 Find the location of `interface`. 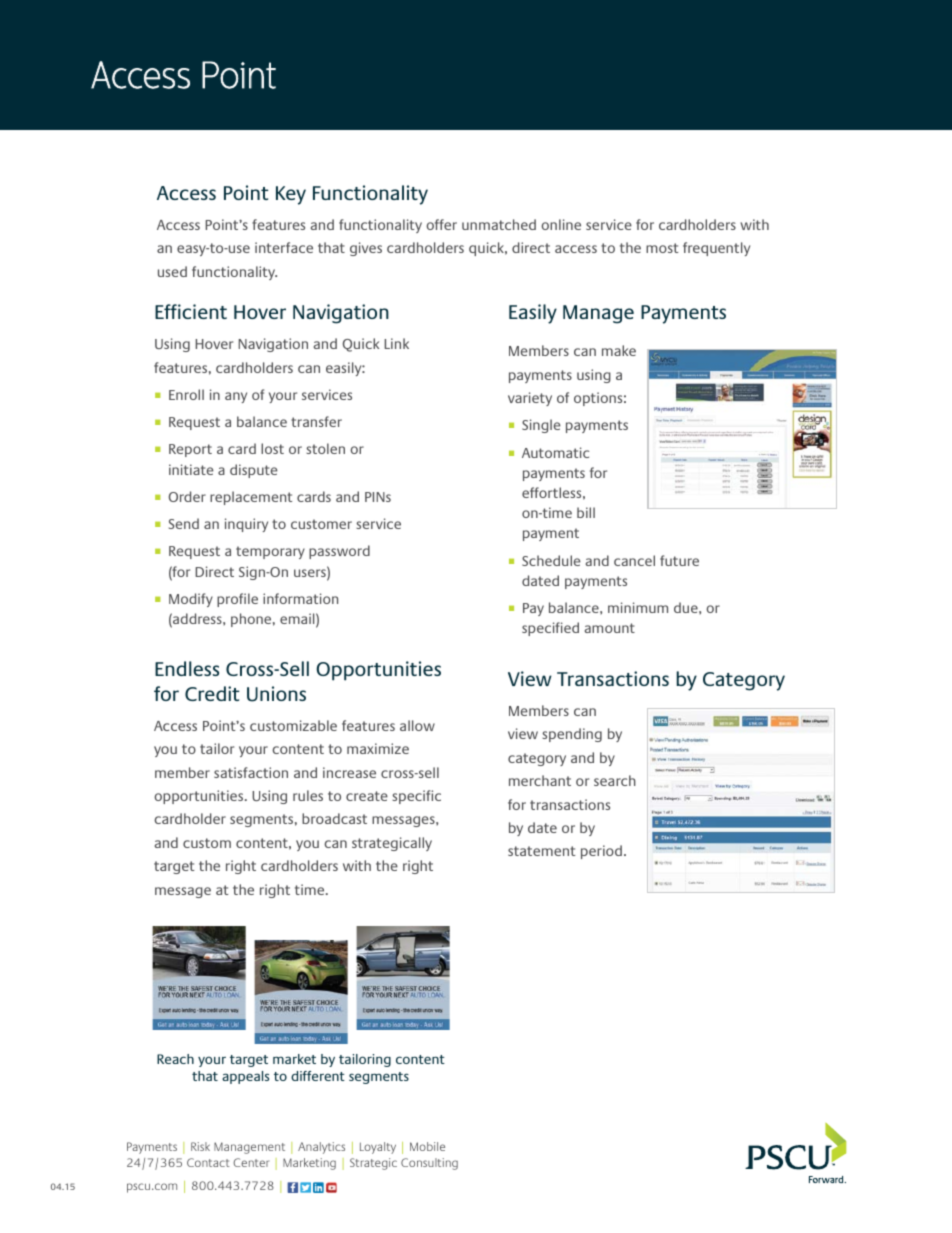

interface is located at coordinates (284, 247).
